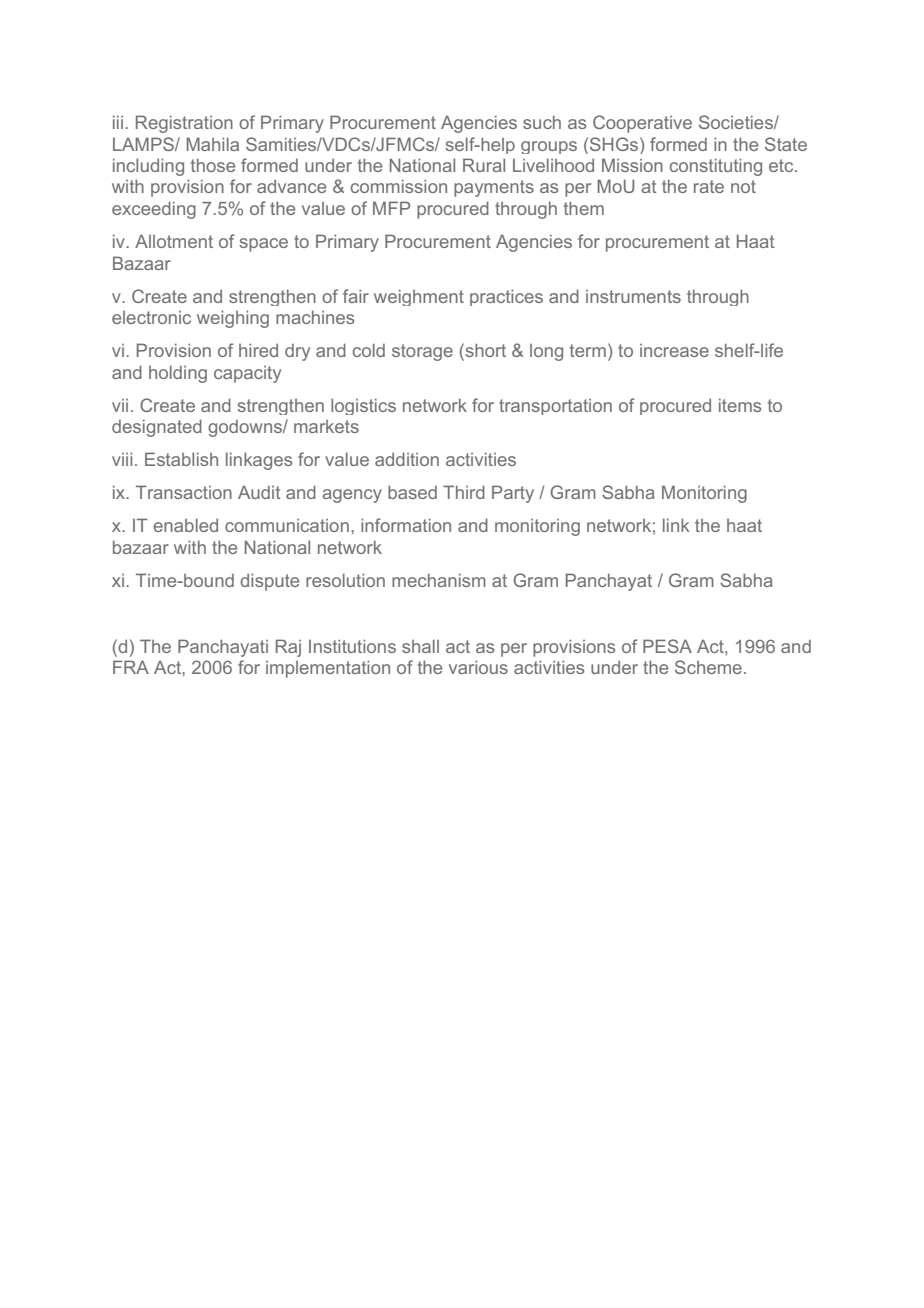 The height and width of the screenshot is (1308, 924). What do you see at coordinates (131, 667) in the screenshot?
I see `FRA` at bounding box center [131, 667].
